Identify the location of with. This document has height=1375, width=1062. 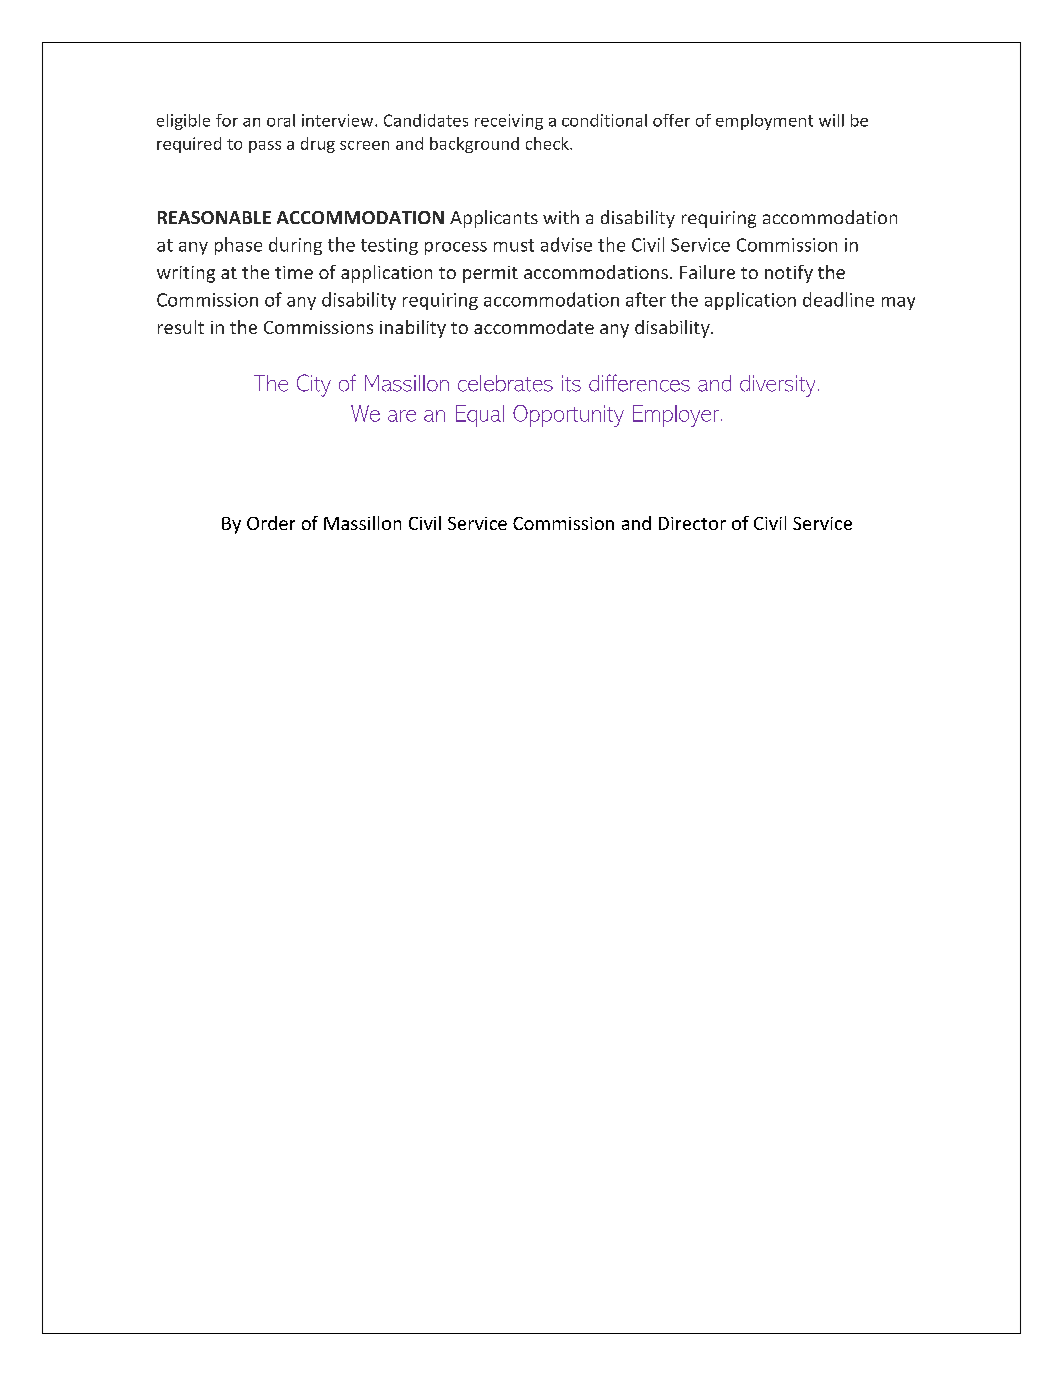
(561, 217).
